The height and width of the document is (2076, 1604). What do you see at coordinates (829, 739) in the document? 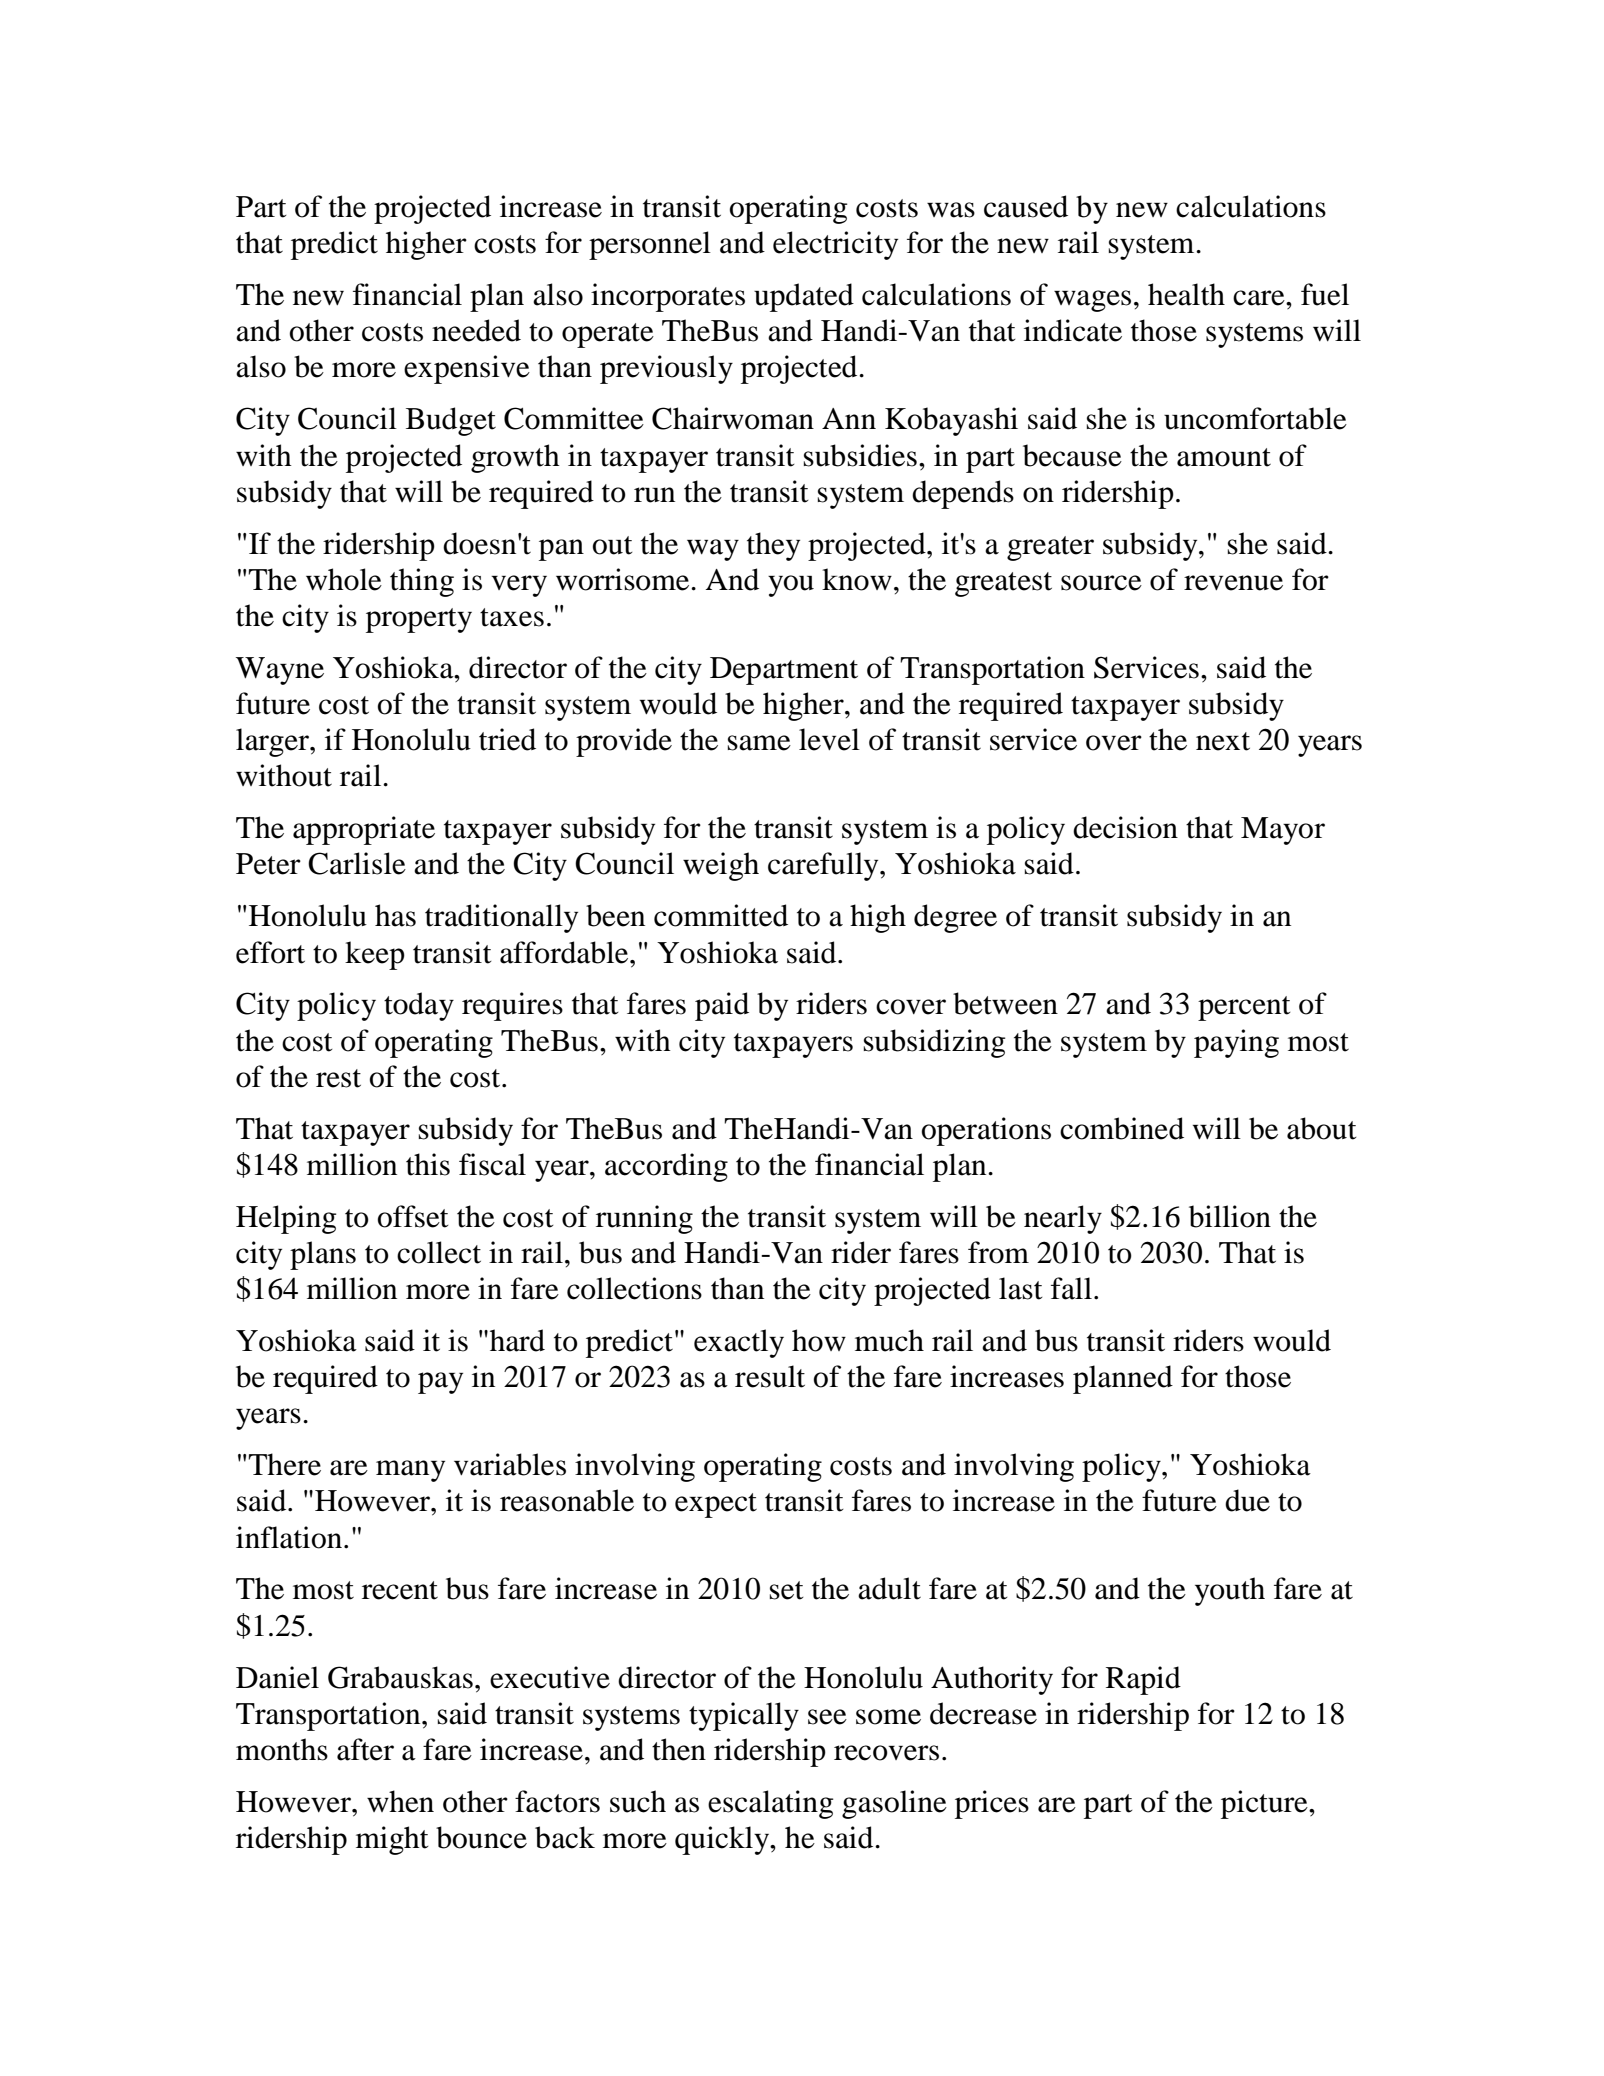
I see `level` at bounding box center [829, 739].
